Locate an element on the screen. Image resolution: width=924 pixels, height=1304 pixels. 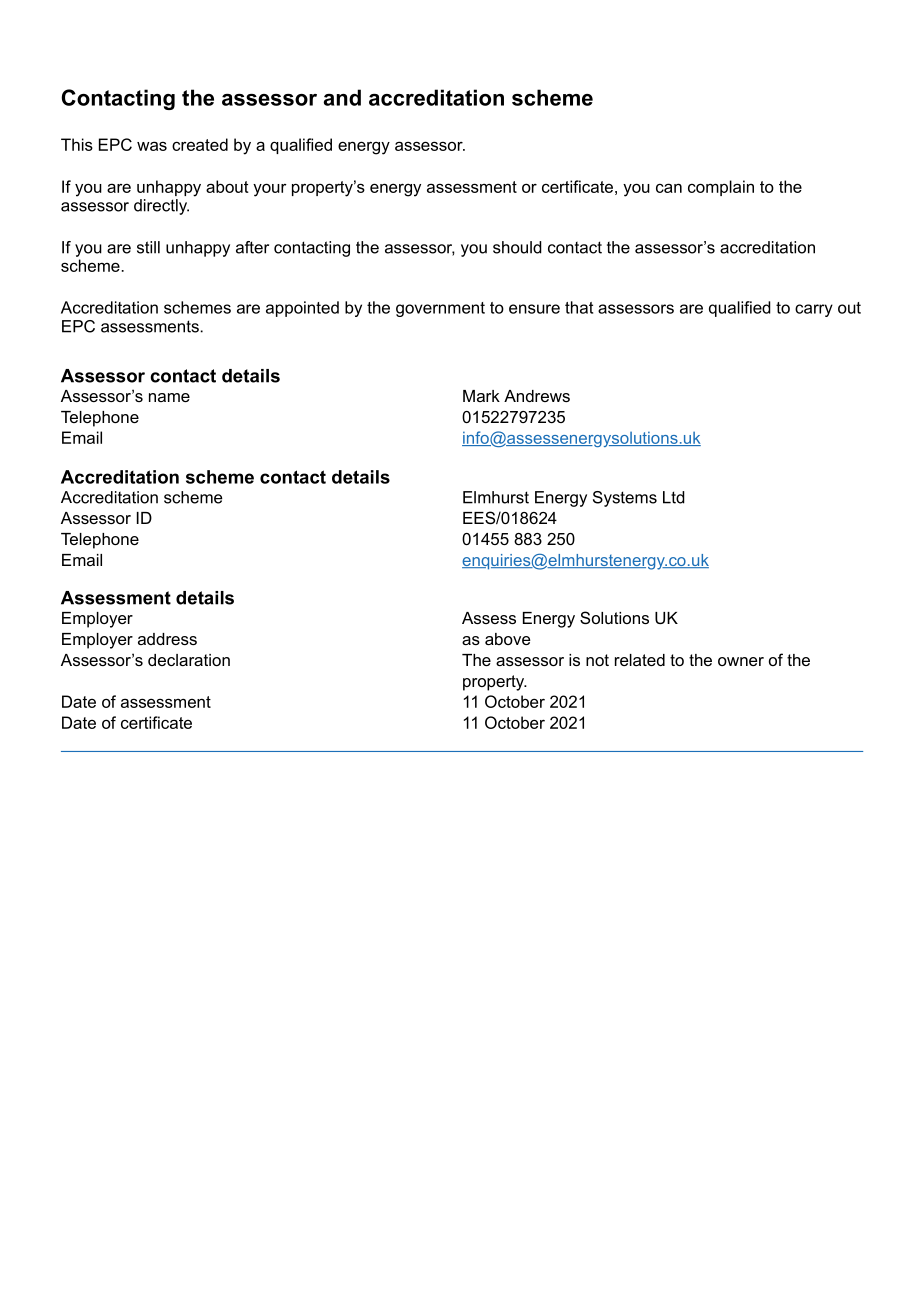
appointed is located at coordinates (302, 309).
